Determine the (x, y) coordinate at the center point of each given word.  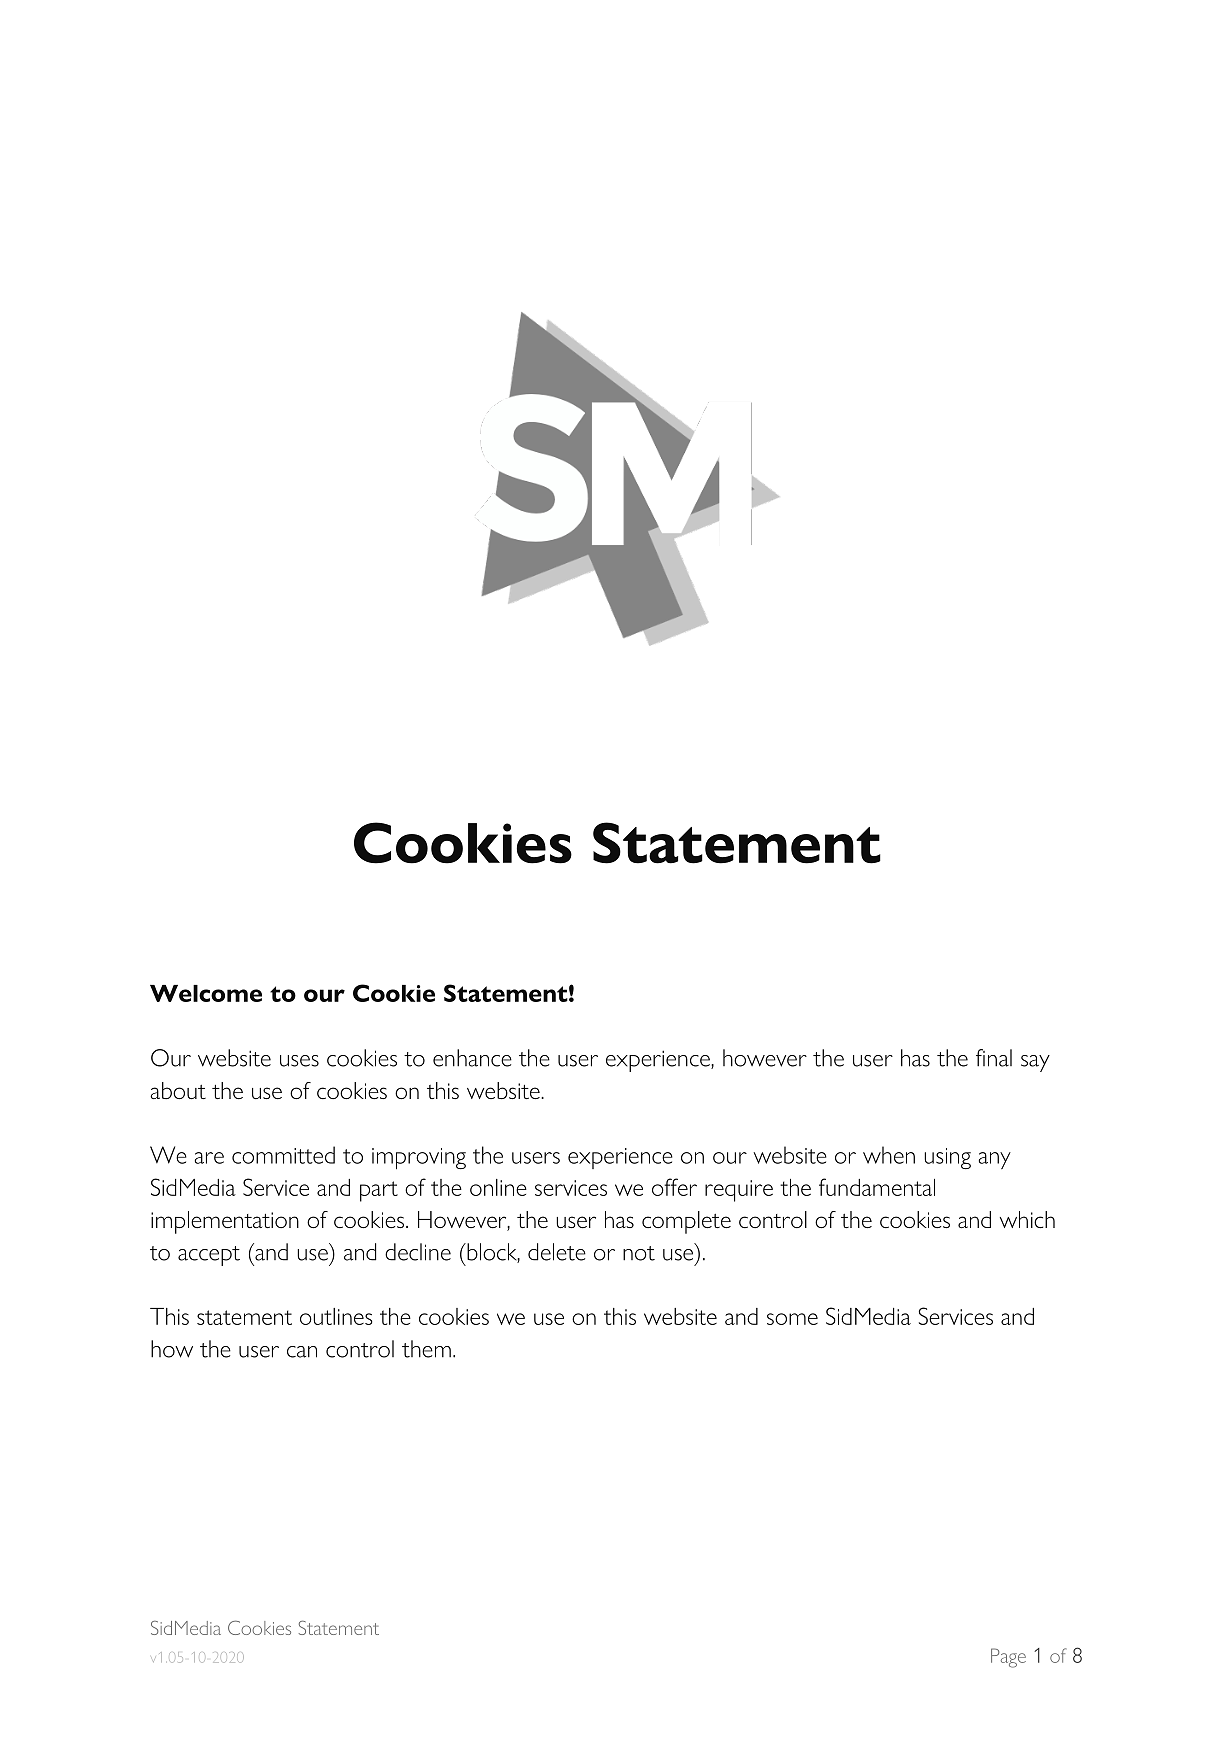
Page (1008, 1658)
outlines (336, 1316)
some (792, 1319)
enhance (472, 1058)
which (1027, 1219)
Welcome (206, 993)
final (994, 1058)
